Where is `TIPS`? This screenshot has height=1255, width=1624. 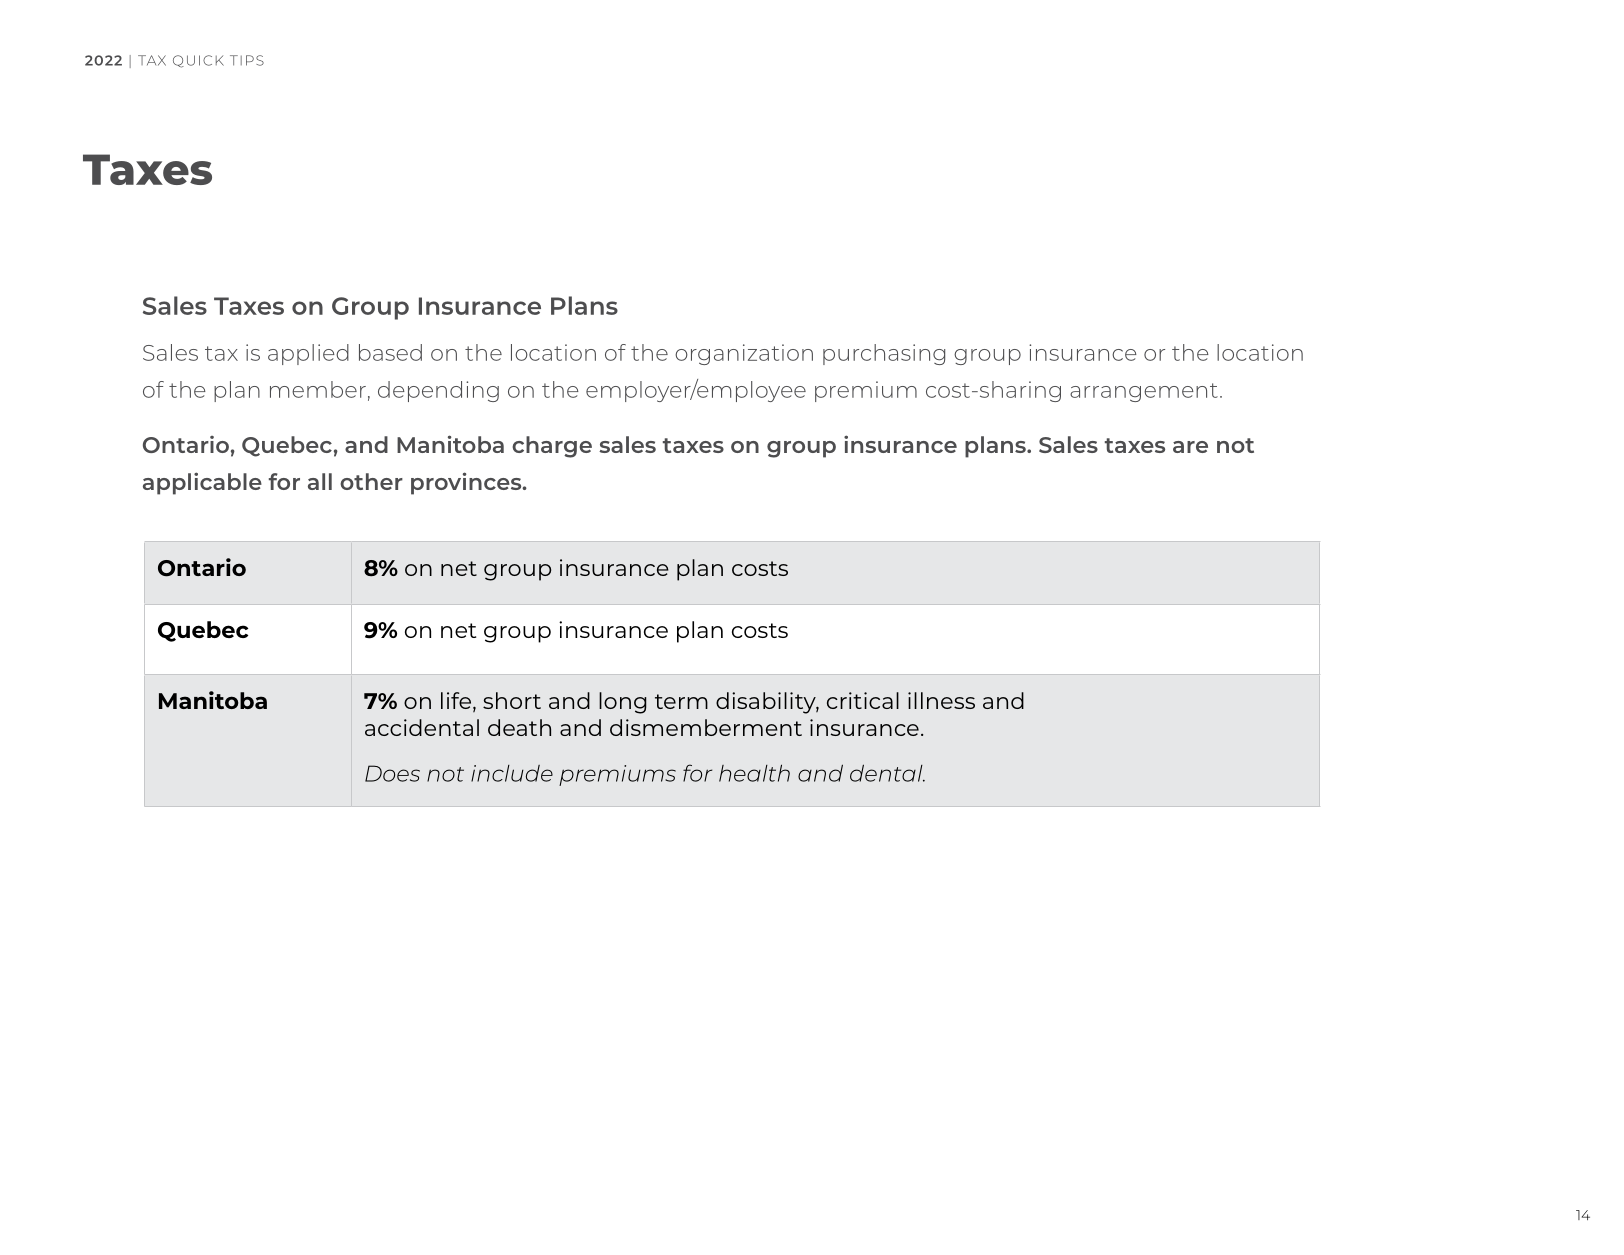
TIPS is located at coordinates (247, 60).
